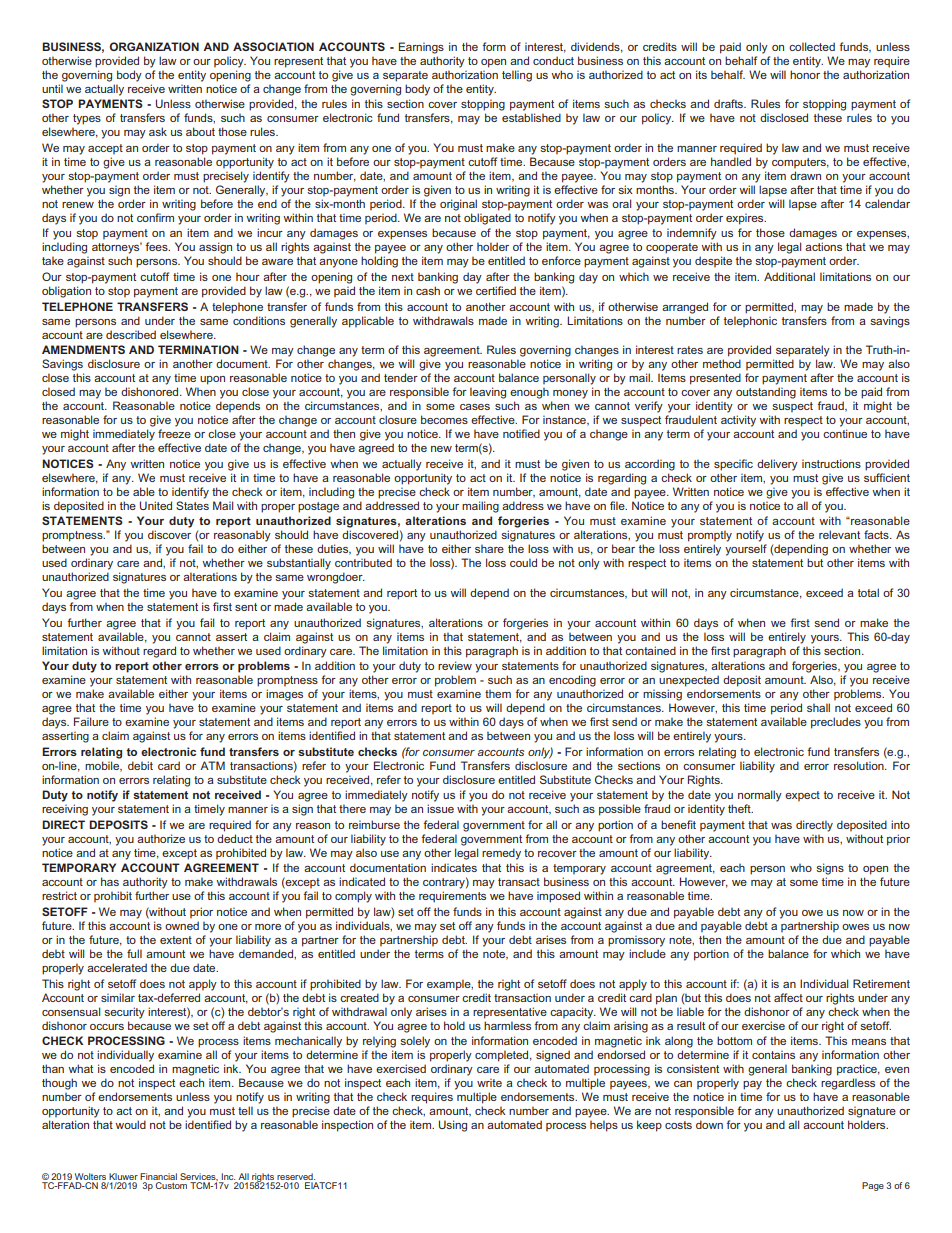 Image resolution: width=952 pixels, height=1233 pixels. I want to click on Using, so click(453, 1126).
